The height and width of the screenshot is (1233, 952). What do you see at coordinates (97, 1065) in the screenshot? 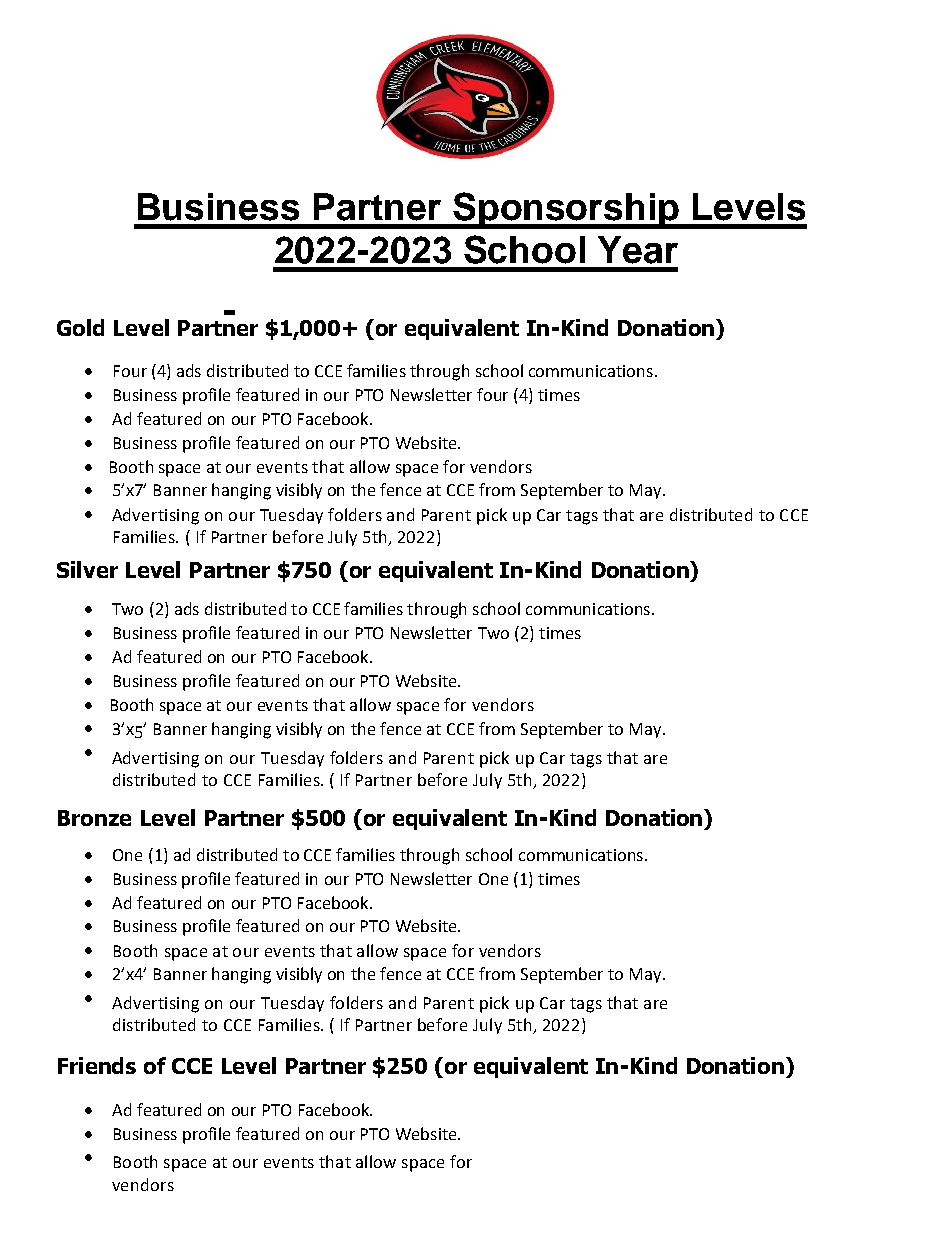
I see `Friends` at bounding box center [97, 1065].
